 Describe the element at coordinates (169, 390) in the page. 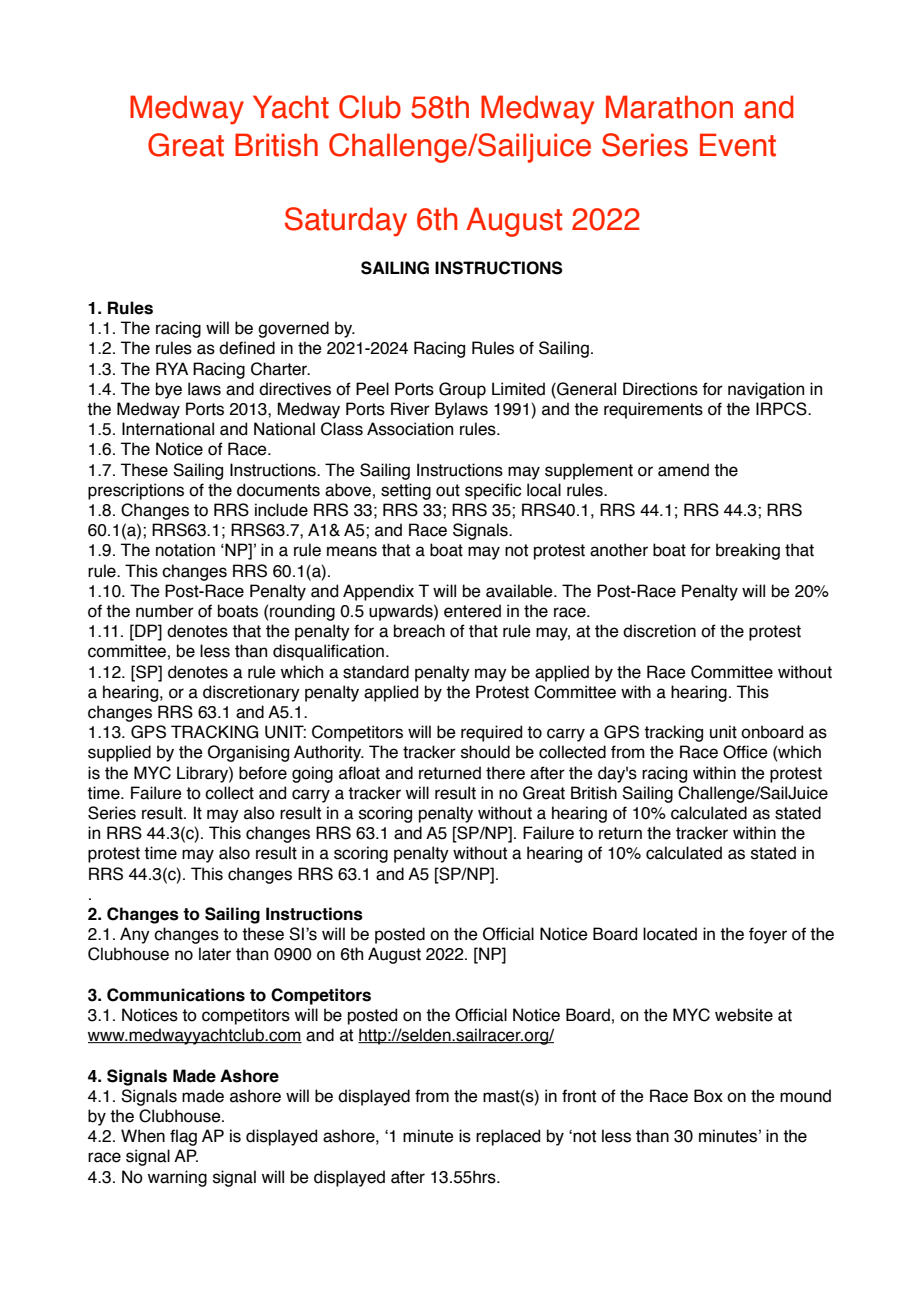

I see `bye` at that location.
